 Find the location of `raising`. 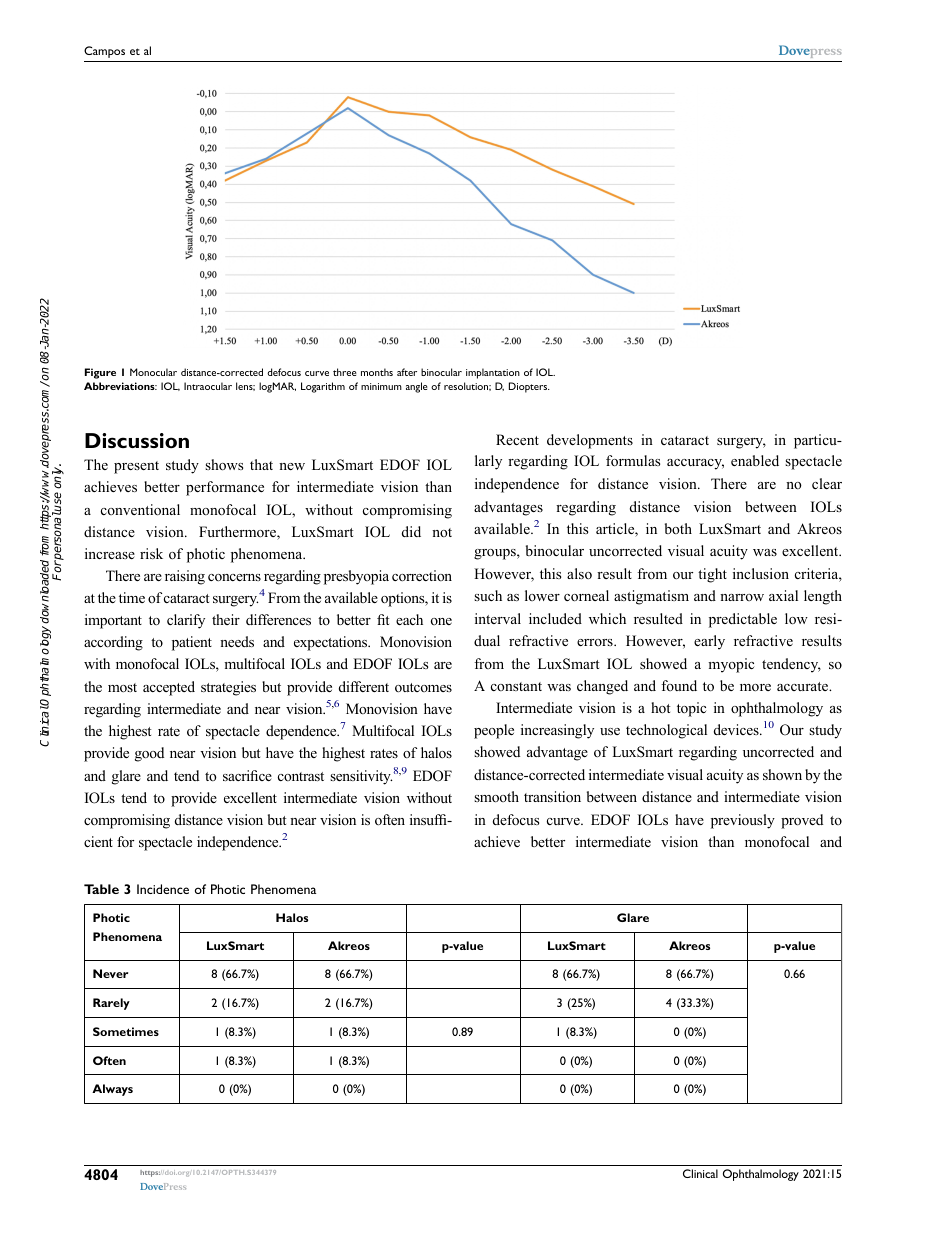

raising is located at coordinates (185, 577).
